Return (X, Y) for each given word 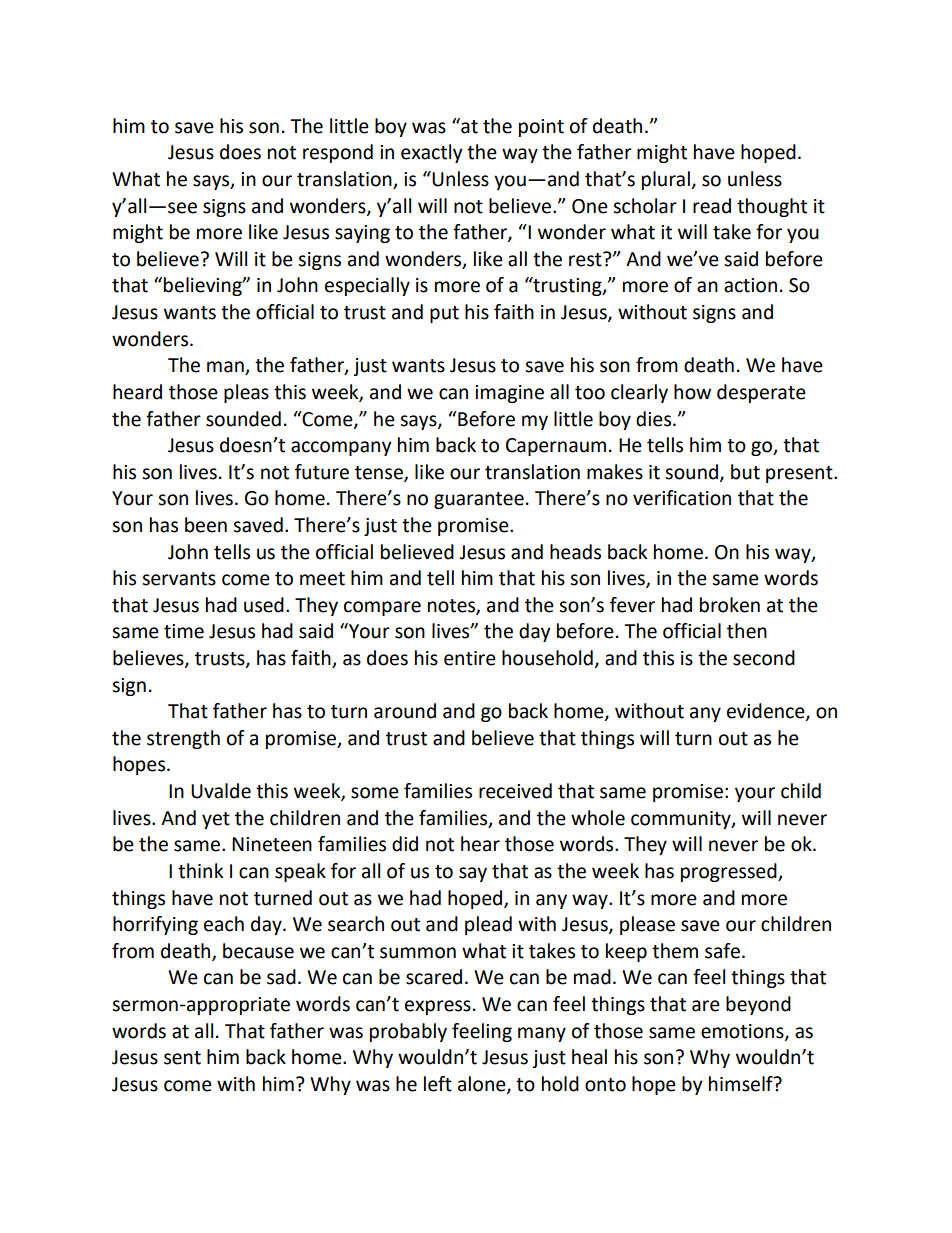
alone (483, 1084)
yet (216, 820)
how (692, 392)
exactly (432, 153)
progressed (730, 872)
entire (470, 658)
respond (338, 153)
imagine (509, 394)
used (264, 605)
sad (281, 977)
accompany (341, 448)
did (405, 844)
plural (666, 180)
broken (730, 605)
